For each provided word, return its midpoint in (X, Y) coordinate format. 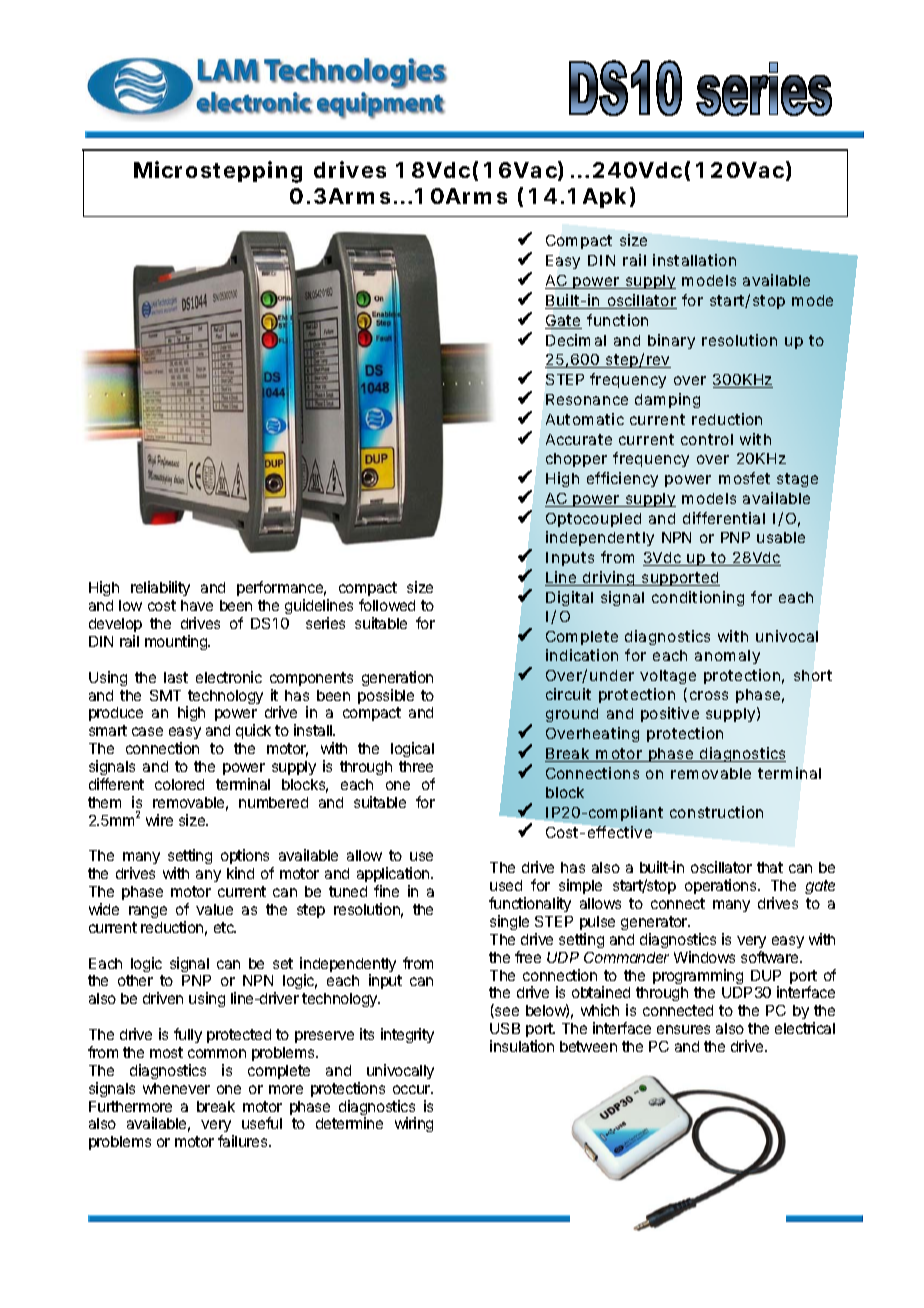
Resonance (587, 399)
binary (671, 341)
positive (670, 714)
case (147, 731)
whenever (176, 1088)
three (416, 766)
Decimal (576, 340)
